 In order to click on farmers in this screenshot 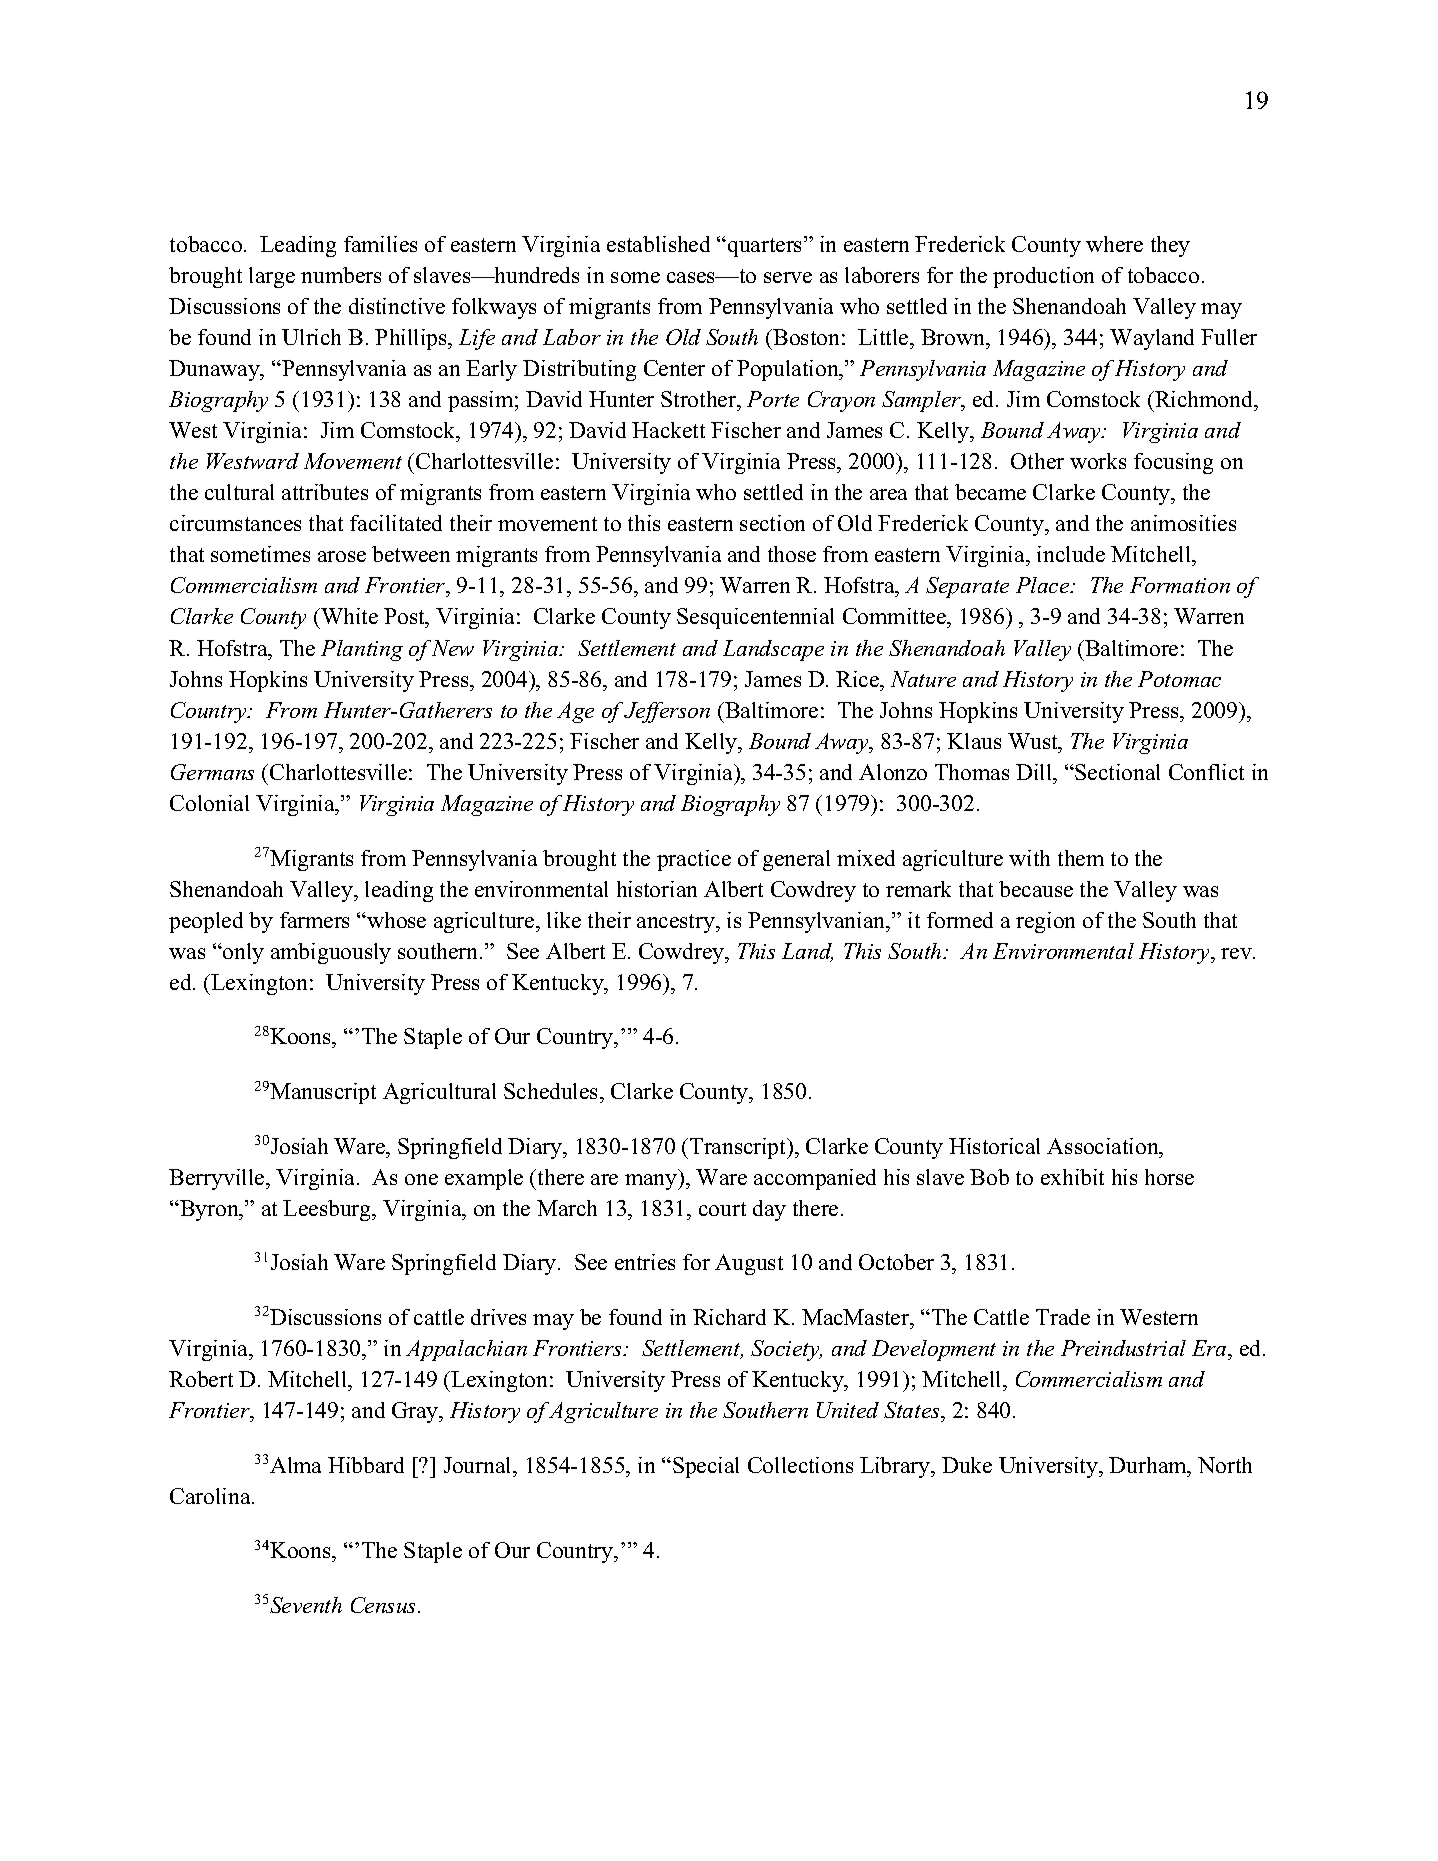, I will do `click(314, 920)`.
